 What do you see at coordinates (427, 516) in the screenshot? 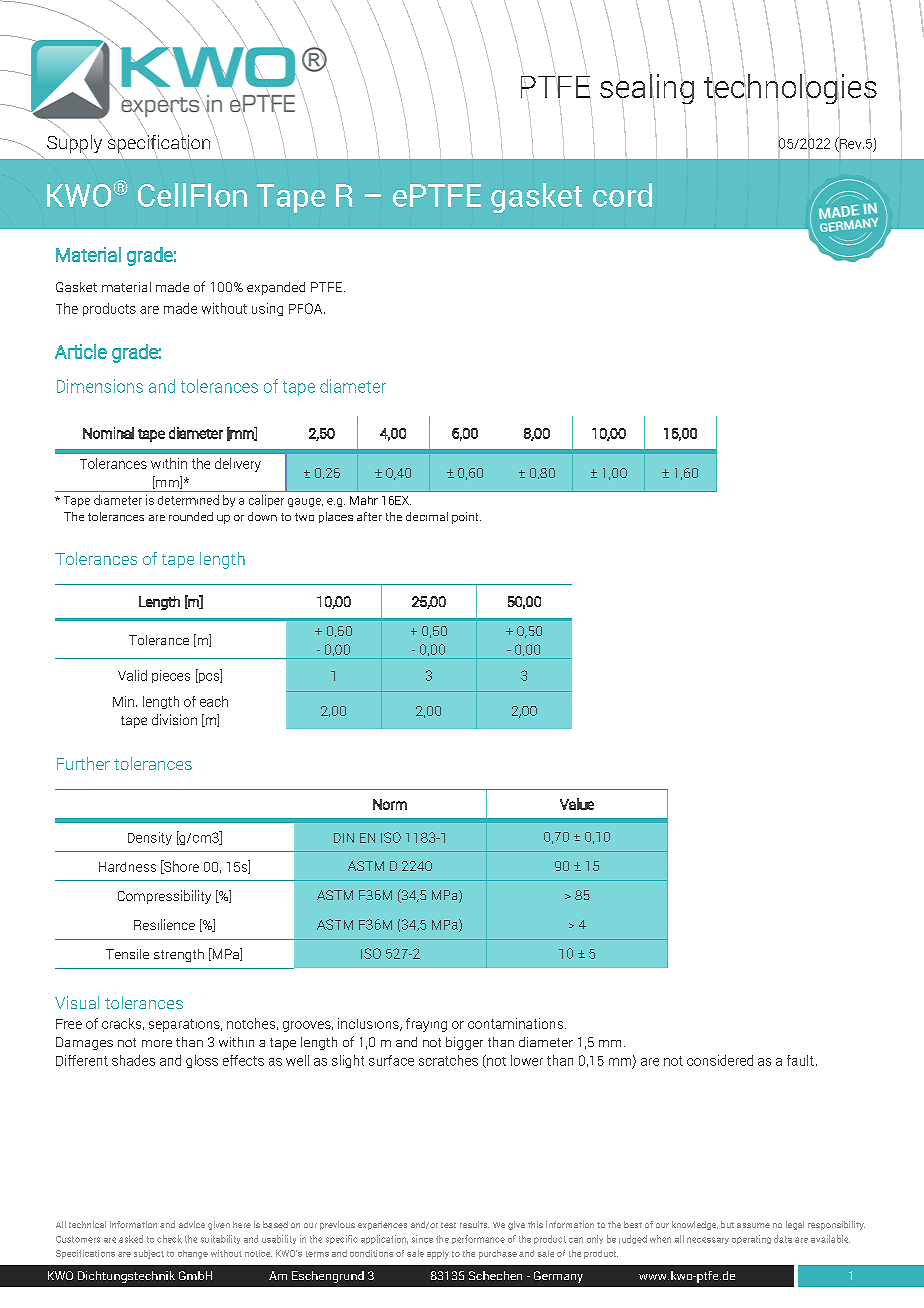
I see `decimal` at bounding box center [427, 516].
